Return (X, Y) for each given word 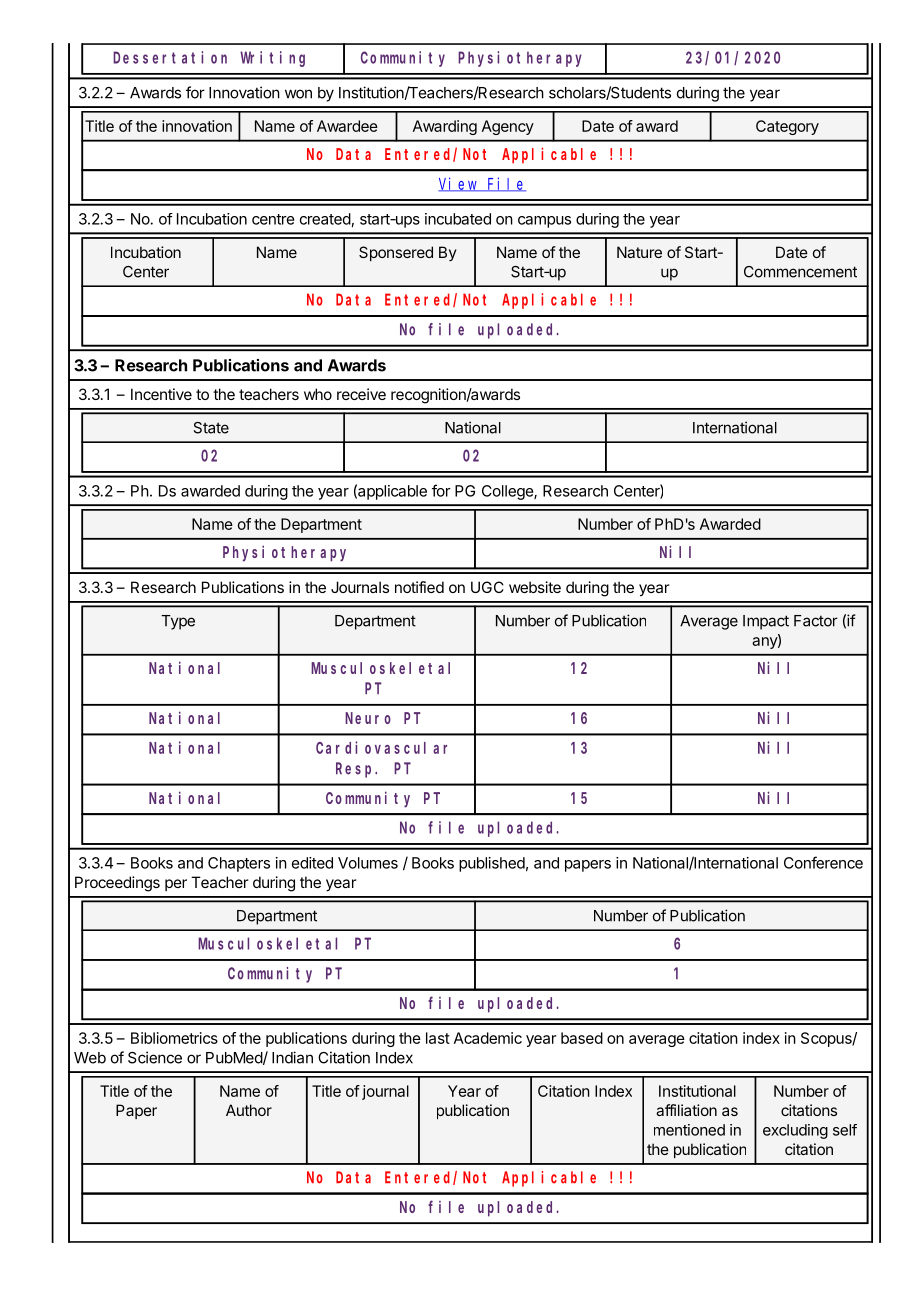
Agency (508, 127)
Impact (766, 622)
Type (178, 622)
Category (787, 127)
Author (249, 1110)
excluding (795, 1131)
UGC (487, 587)
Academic (488, 1038)
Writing (272, 59)
